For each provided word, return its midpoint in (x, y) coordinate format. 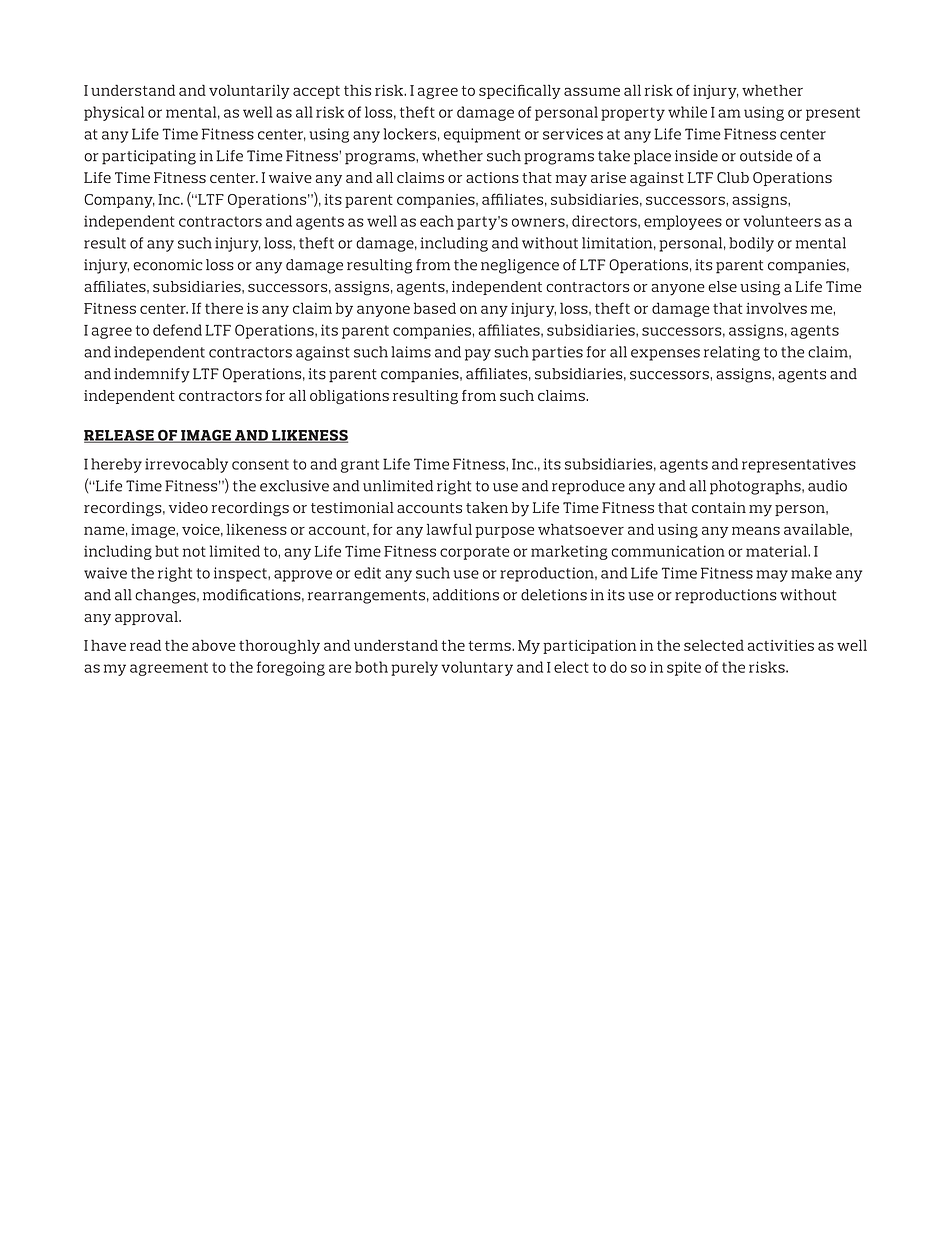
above (214, 645)
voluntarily (249, 91)
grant (360, 466)
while (687, 112)
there (224, 308)
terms (490, 646)
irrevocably (186, 465)
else (722, 286)
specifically (520, 91)
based (435, 308)
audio (827, 486)
